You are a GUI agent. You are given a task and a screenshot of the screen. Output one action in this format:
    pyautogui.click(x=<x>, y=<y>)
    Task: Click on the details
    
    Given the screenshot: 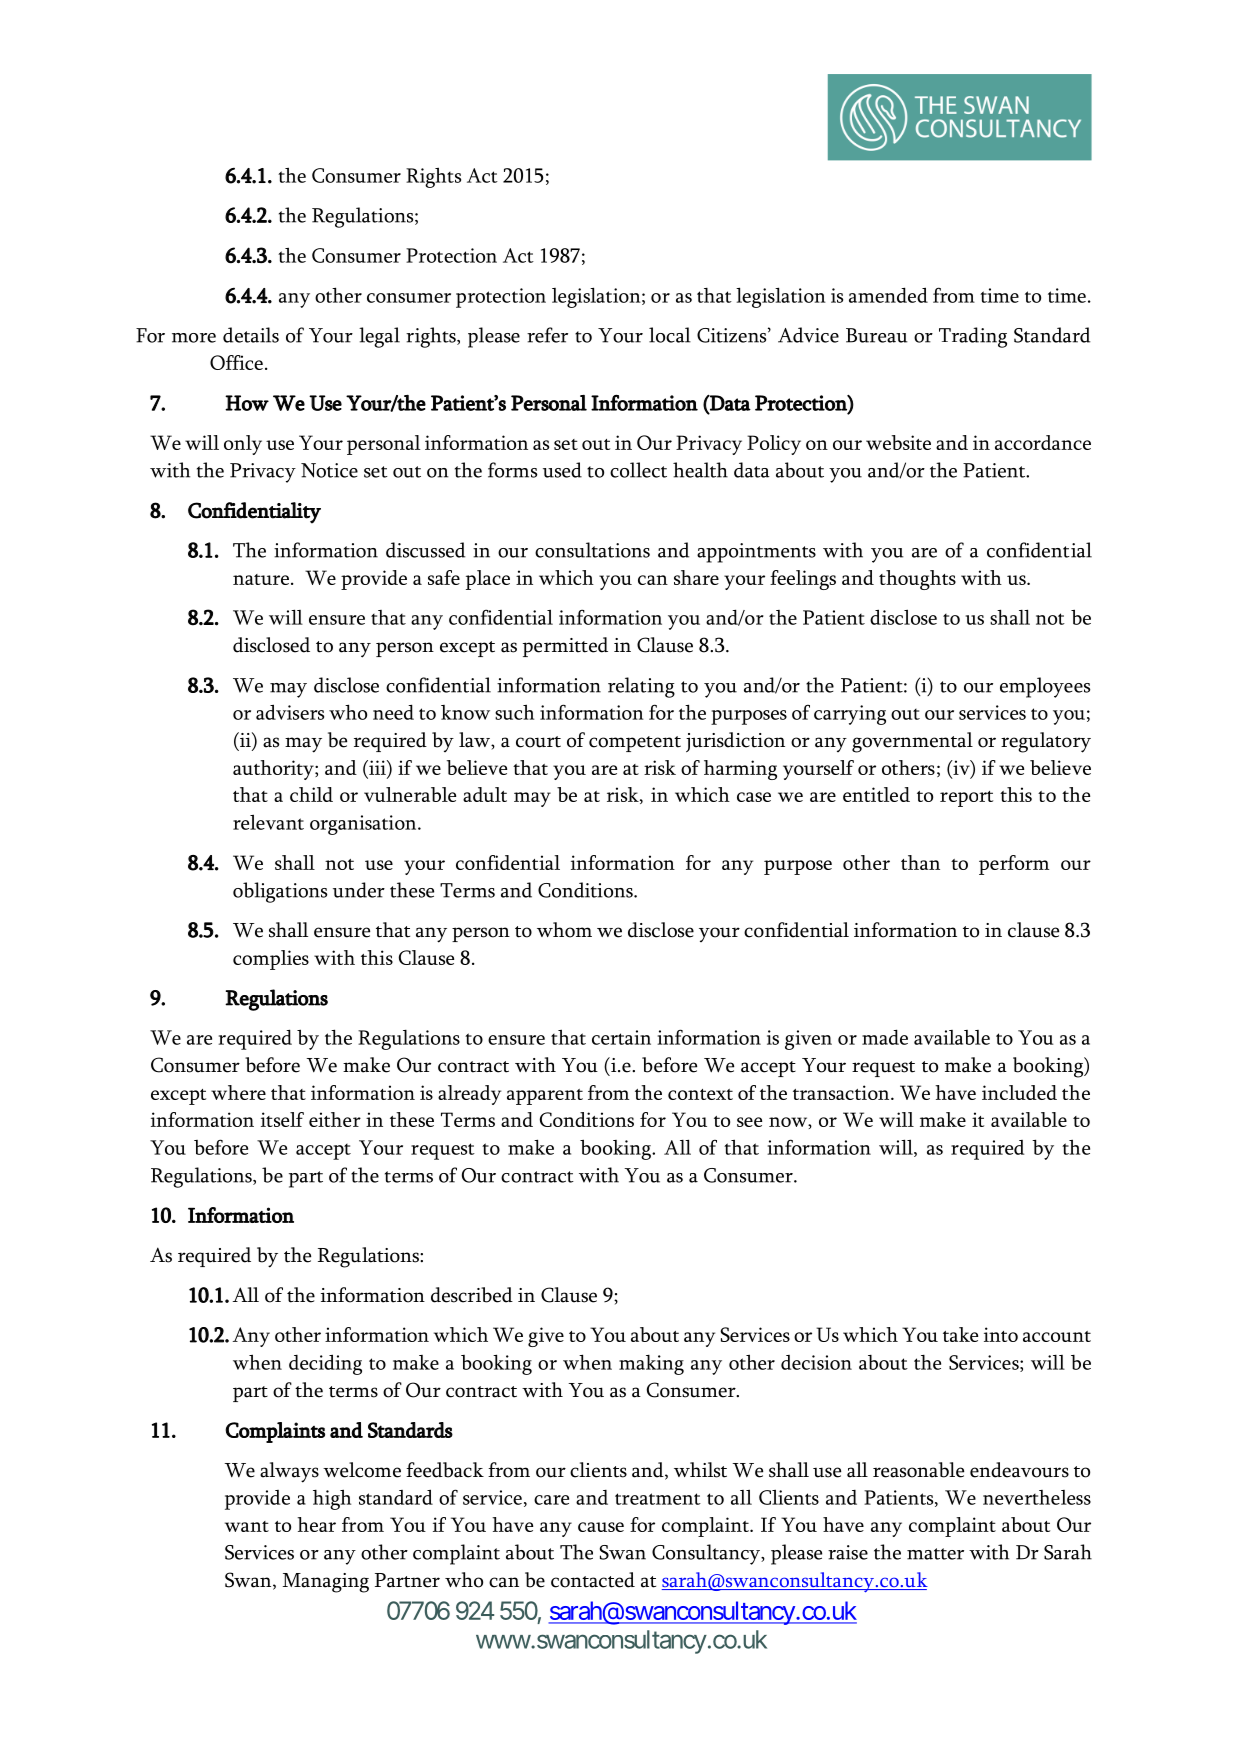 What is the action you would take?
    pyautogui.click(x=251, y=335)
